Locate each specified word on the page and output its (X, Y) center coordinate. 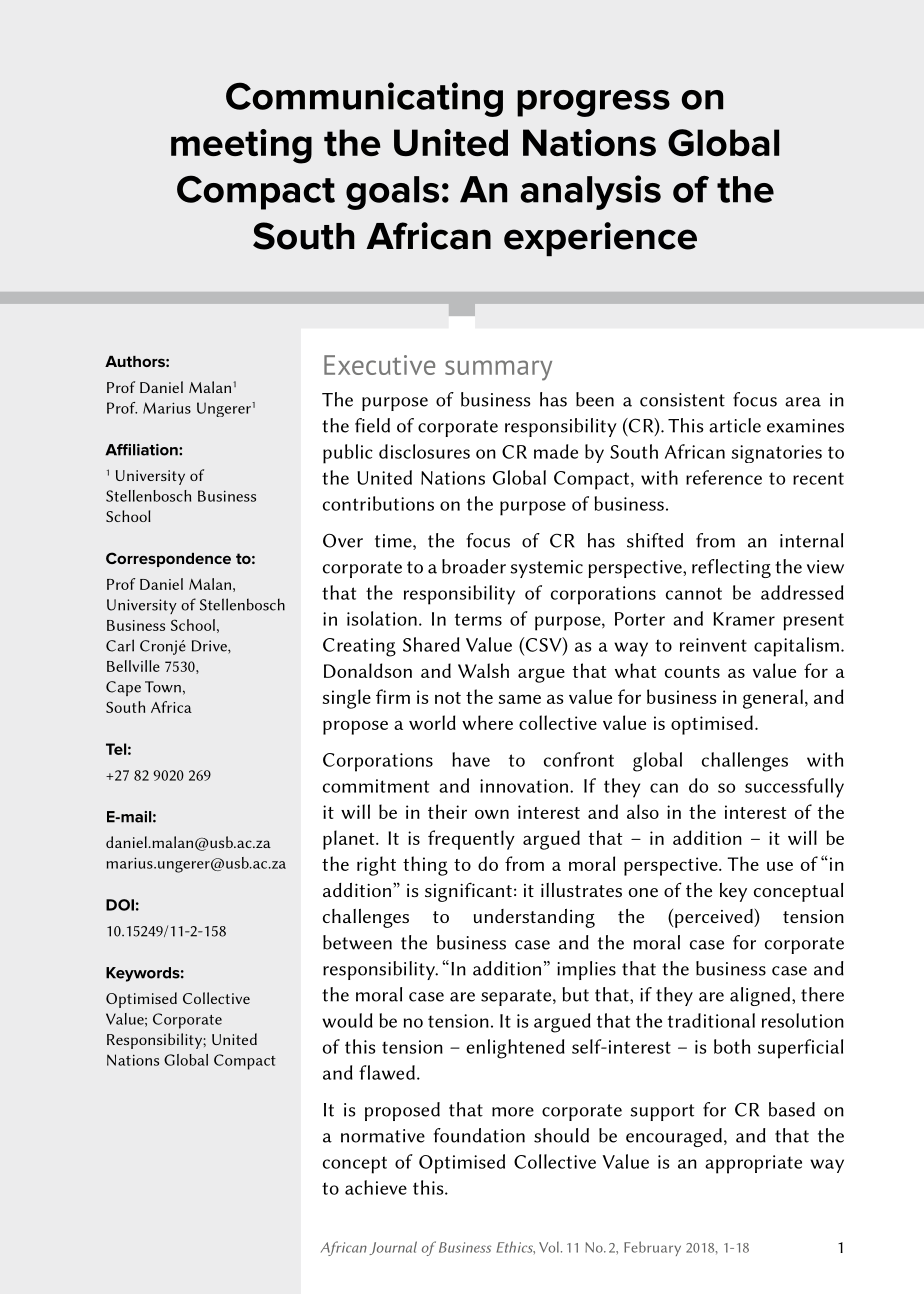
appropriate (753, 1164)
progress (593, 103)
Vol (549, 1247)
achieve (376, 1187)
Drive (210, 647)
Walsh (483, 670)
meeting (241, 146)
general (773, 699)
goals (392, 193)
